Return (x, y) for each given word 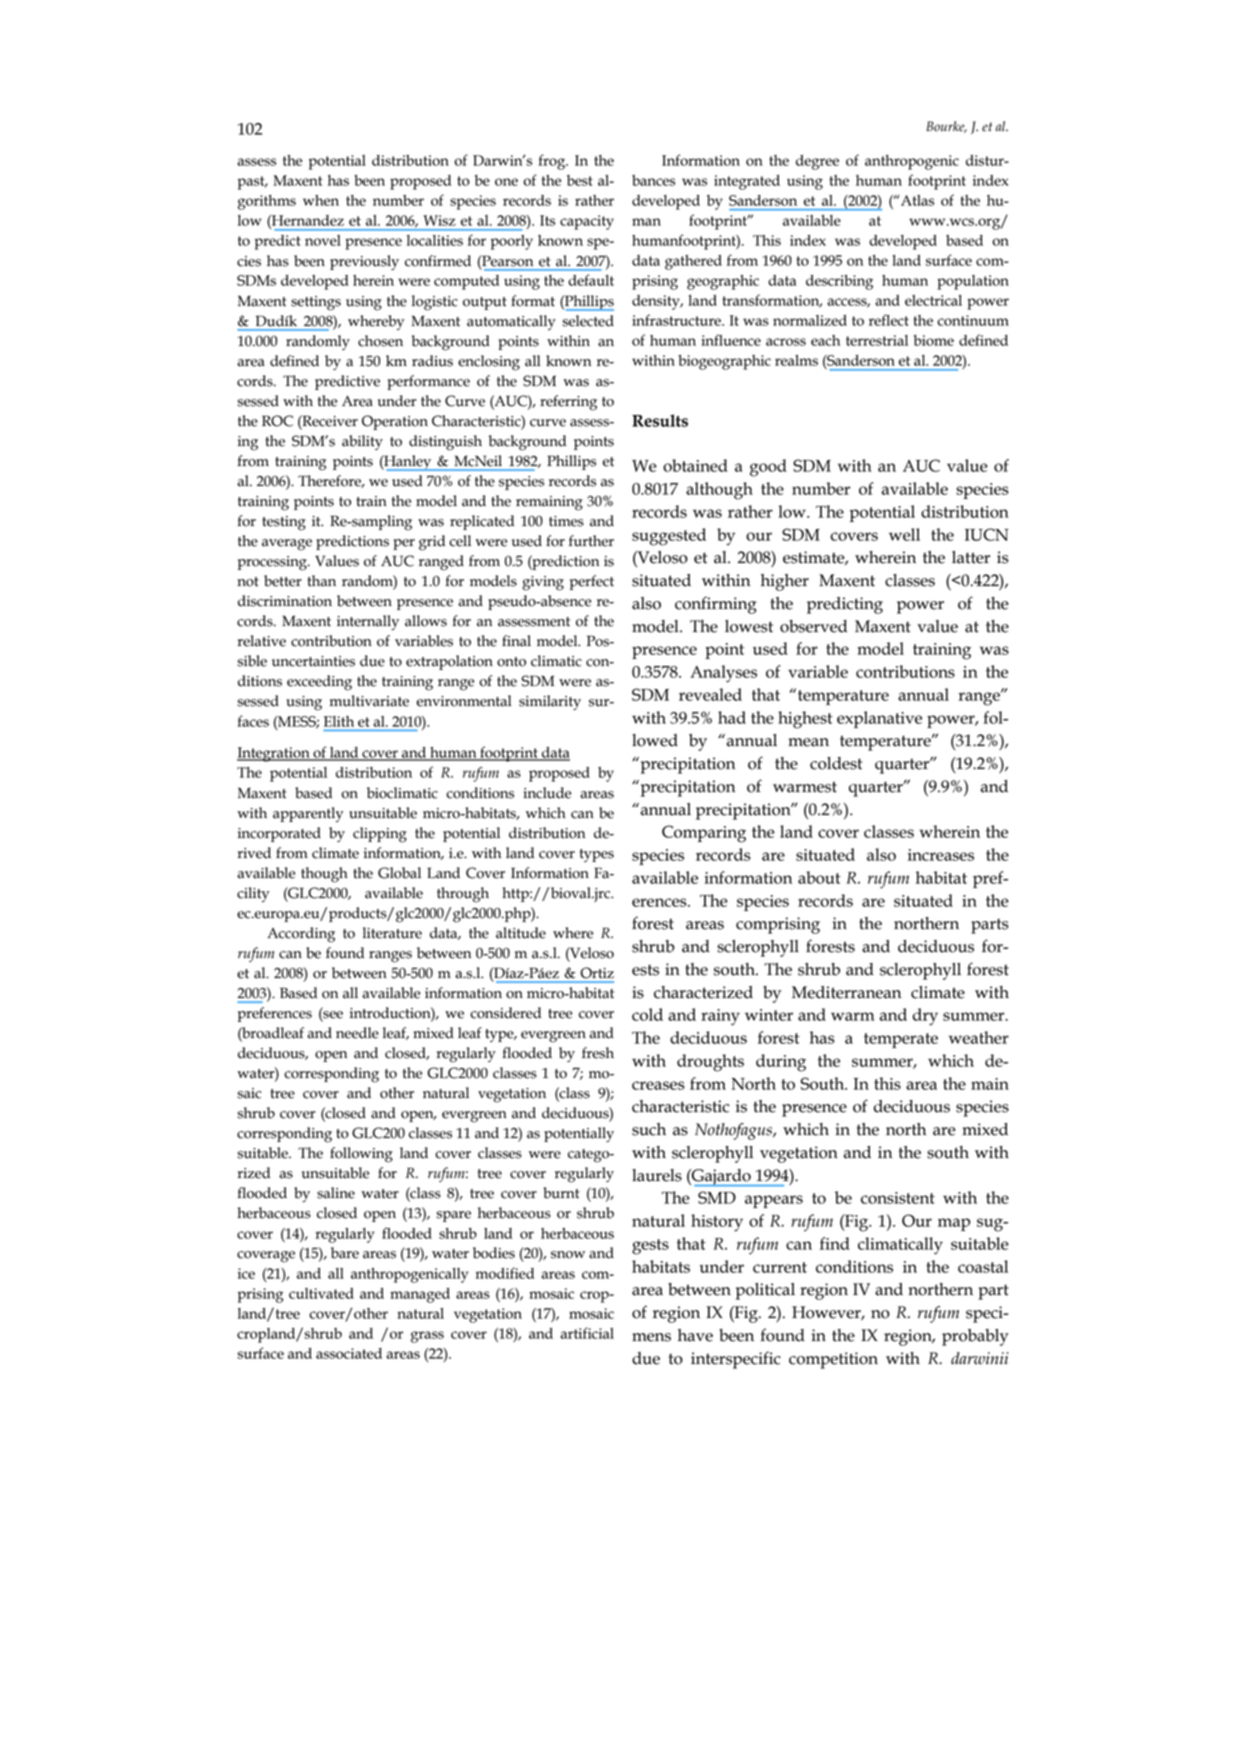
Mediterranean (846, 992)
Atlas (916, 200)
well (904, 534)
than (322, 581)
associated (349, 1353)
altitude (521, 933)
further (591, 541)
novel (323, 240)
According (301, 935)
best (580, 180)
